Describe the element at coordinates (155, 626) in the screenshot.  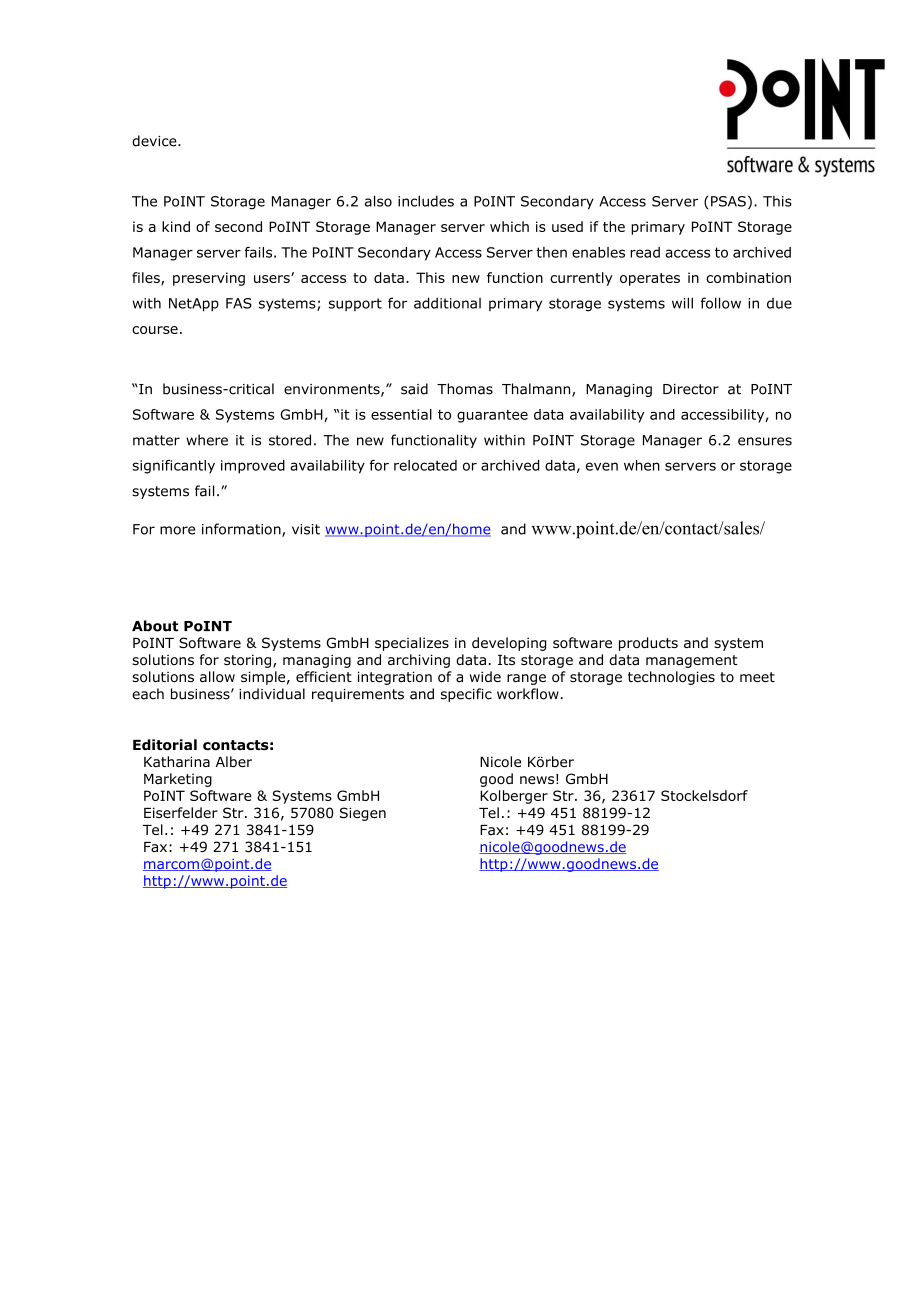
I see `About` at that location.
